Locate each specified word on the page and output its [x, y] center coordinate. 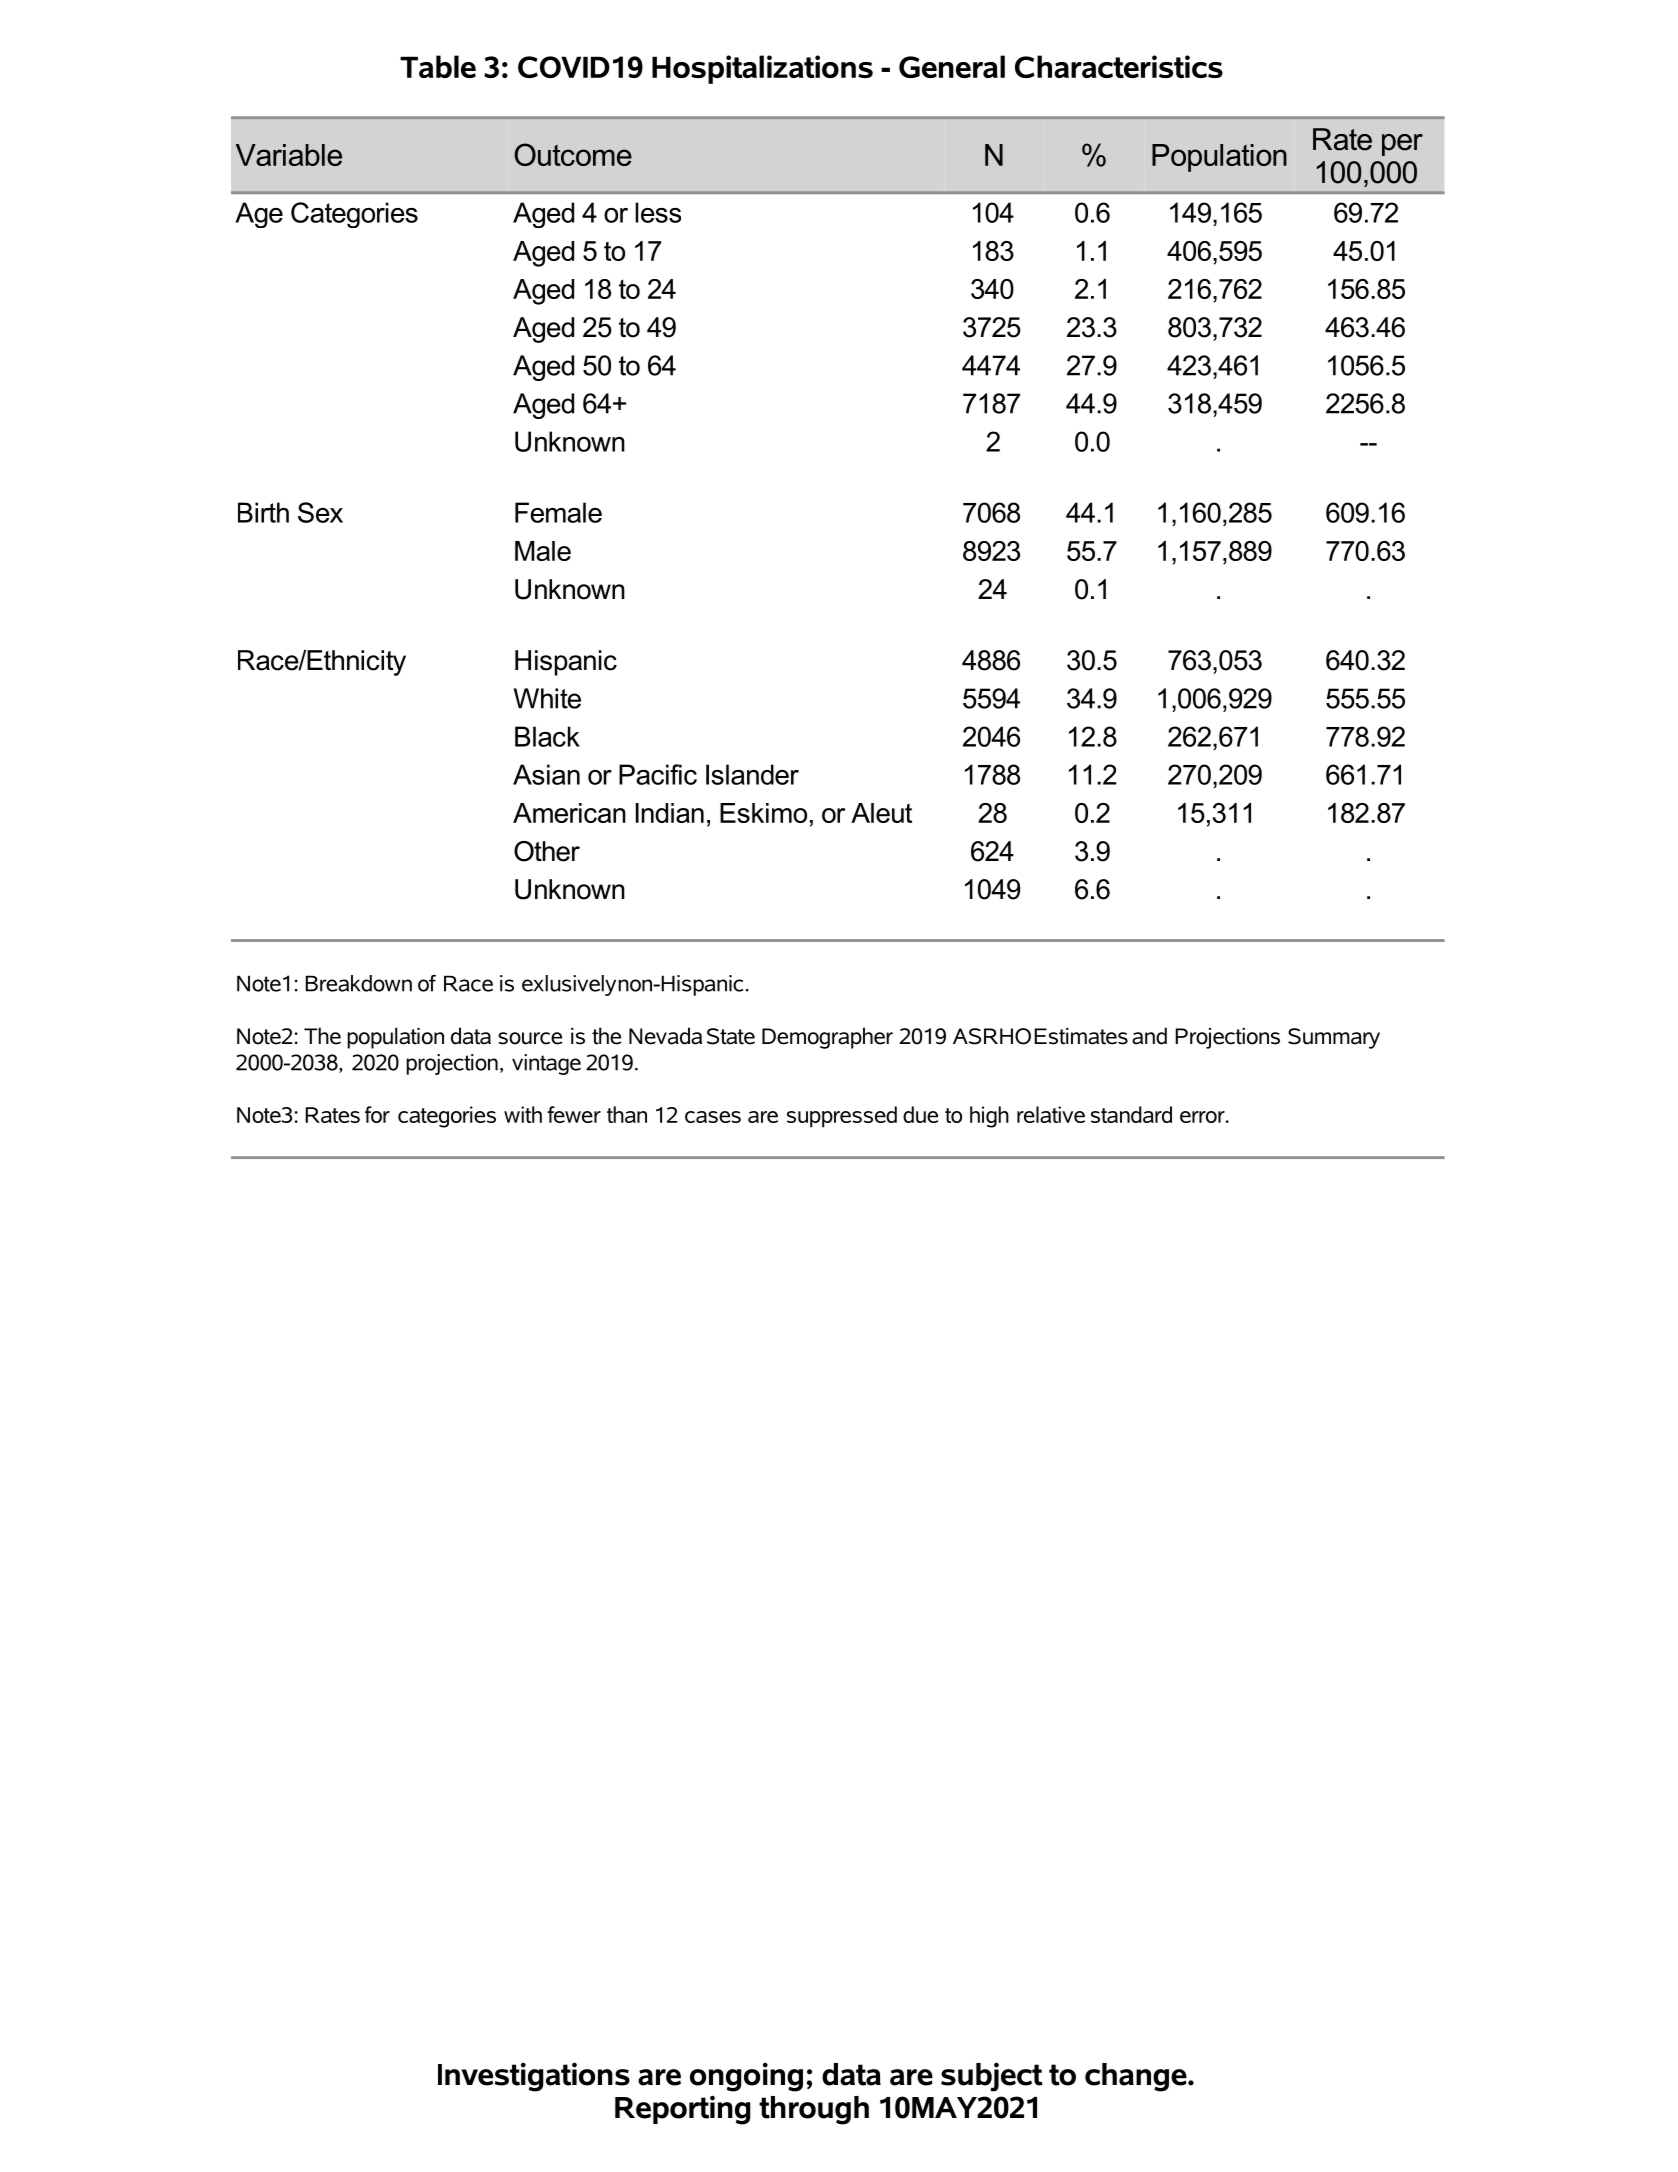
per [1402, 145]
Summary [1334, 1038]
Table [438, 66]
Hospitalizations [762, 69]
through [814, 2110]
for [377, 1114]
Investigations [534, 2077]
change [1137, 2077]
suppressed [842, 1117]
